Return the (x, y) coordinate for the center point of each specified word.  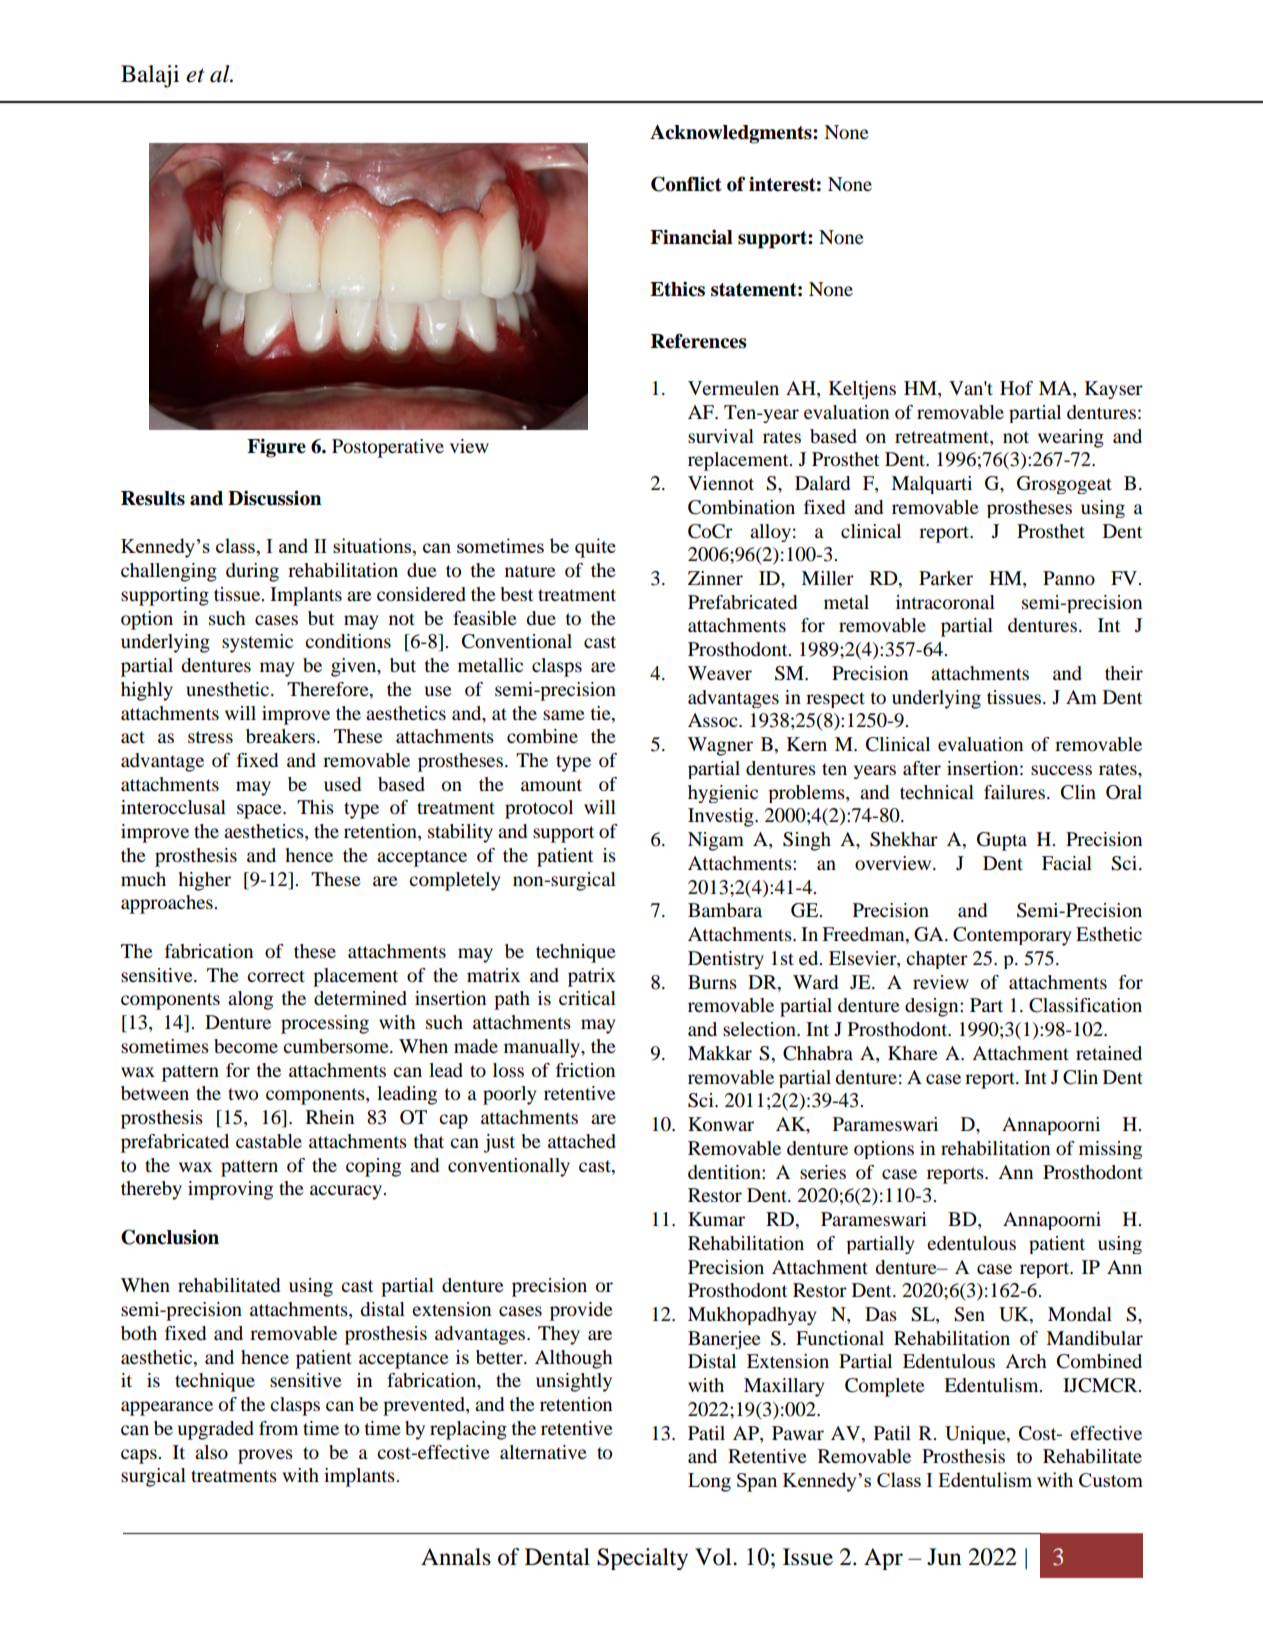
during (252, 572)
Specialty (642, 1559)
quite (595, 548)
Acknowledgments (732, 134)
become (246, 1046)
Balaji (150, 76)
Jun (944, 1557)
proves (265, 1456)
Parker (946, 578)
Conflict (686, 184)
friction (585, 1070)
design (933, 1007)
